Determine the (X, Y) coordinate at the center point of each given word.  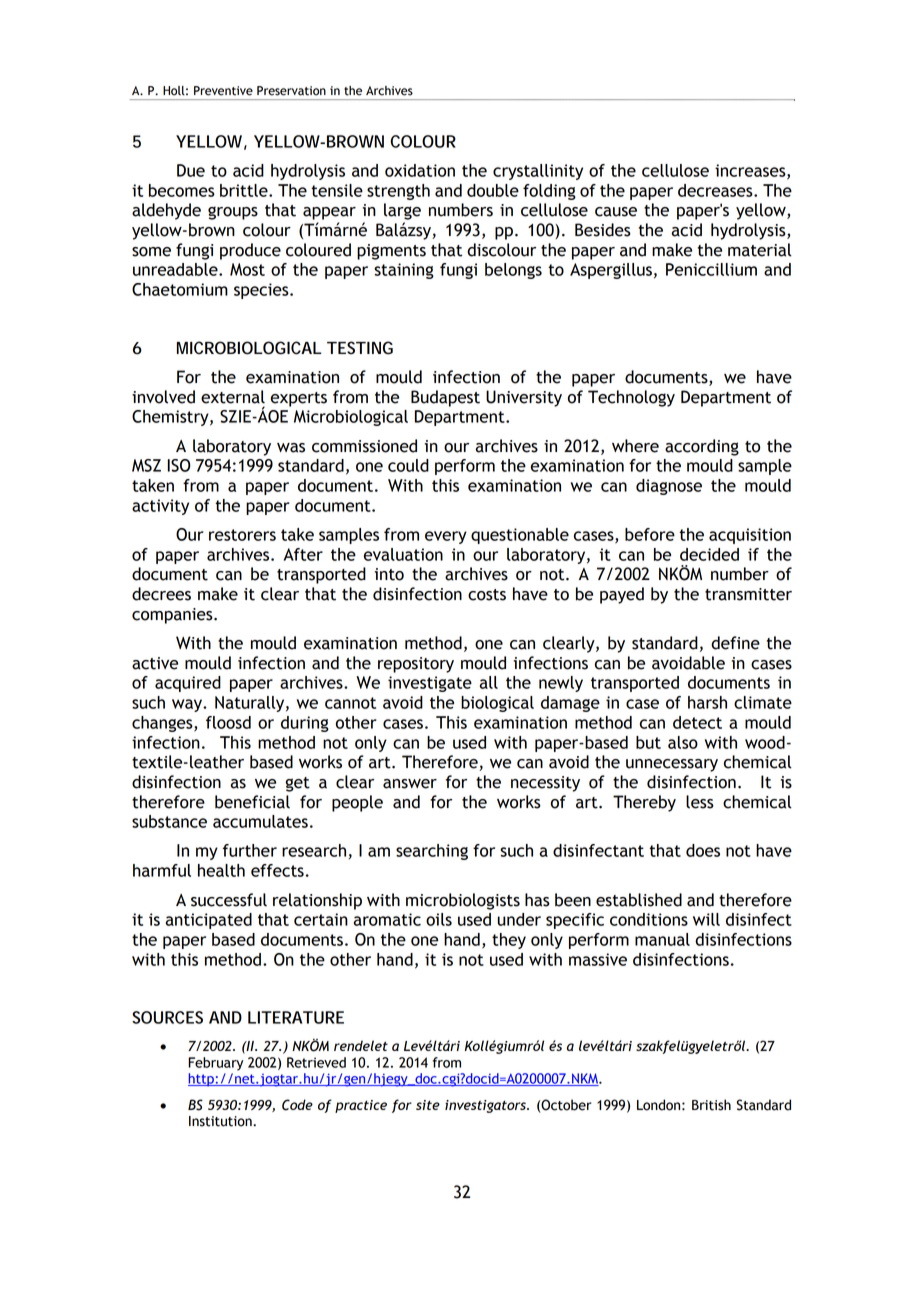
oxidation (420, 170)
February (215, 1064)
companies (173, 616)
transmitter (748, 594)
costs (487, 595)
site (428, 1105)
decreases (716, 190)
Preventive (223, 91)
